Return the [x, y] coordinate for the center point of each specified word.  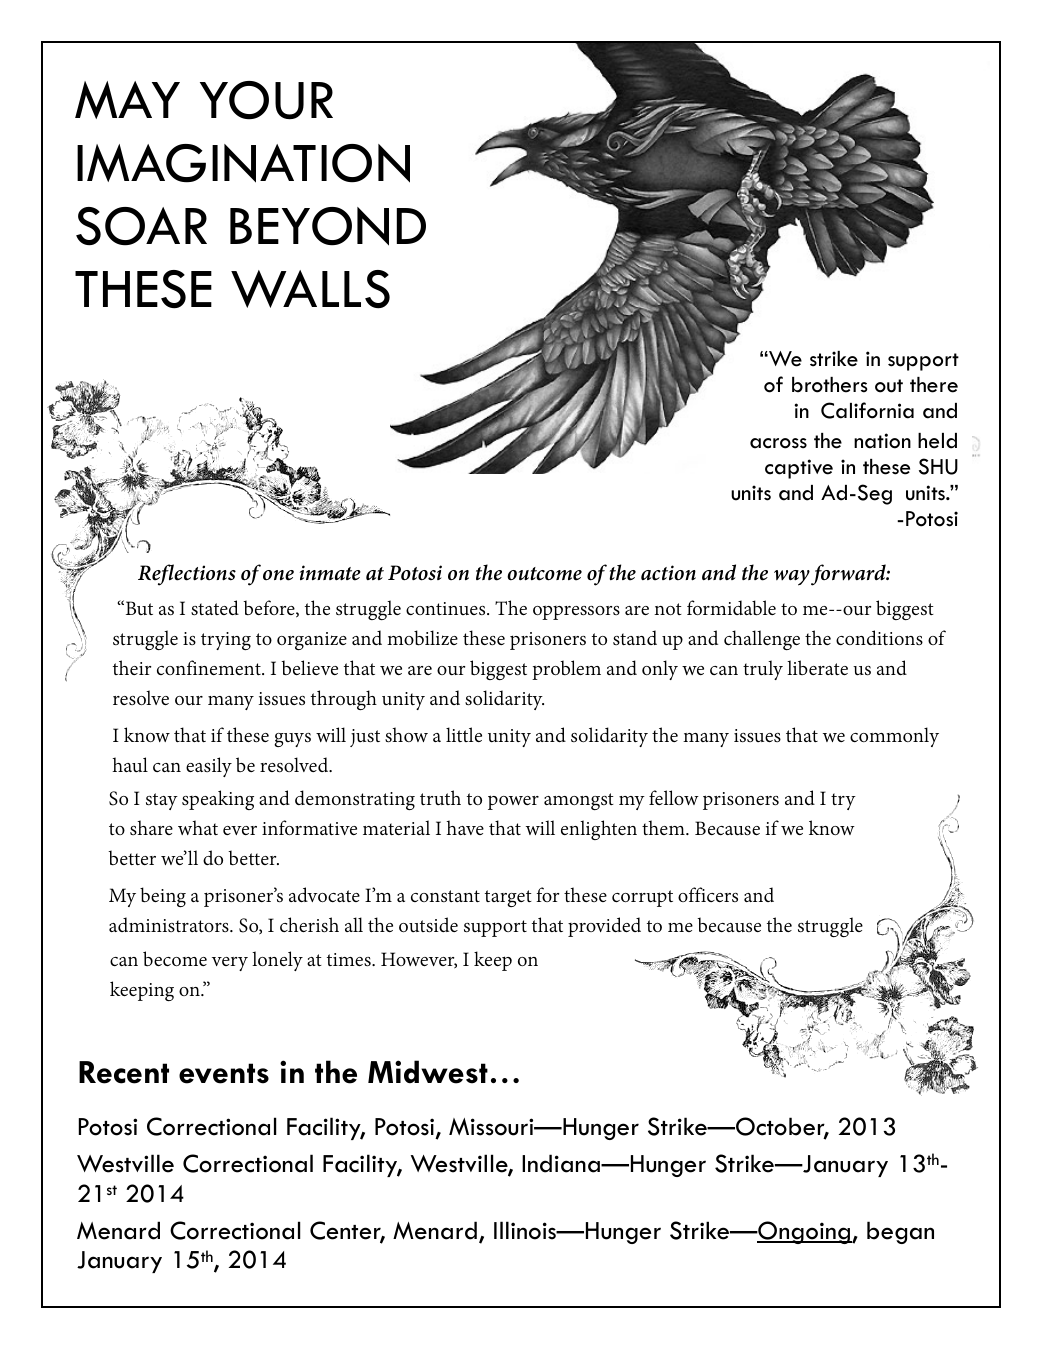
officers [708, 894]
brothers [830, 385]
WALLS [310, 289]
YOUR [266, 100]
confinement [210, 667]
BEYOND [328, 226]
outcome [544, 574]
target [508, 898]
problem [566, 670]
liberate [817, 667]
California [867, 410]
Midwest [428, 1072]
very [230, 964]
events [224, 1073]
